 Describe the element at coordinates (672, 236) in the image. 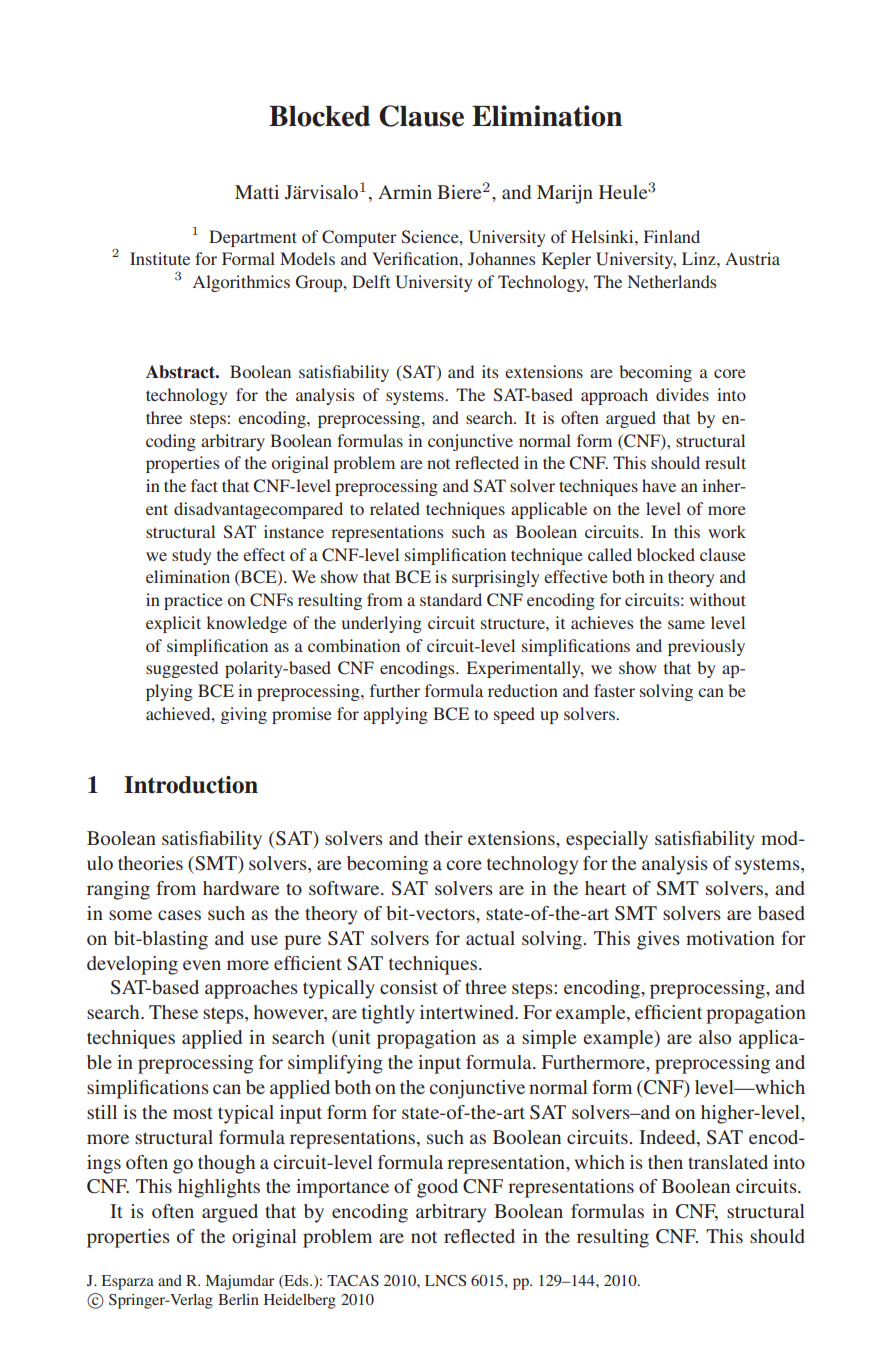

I see `Finland` at that location.
